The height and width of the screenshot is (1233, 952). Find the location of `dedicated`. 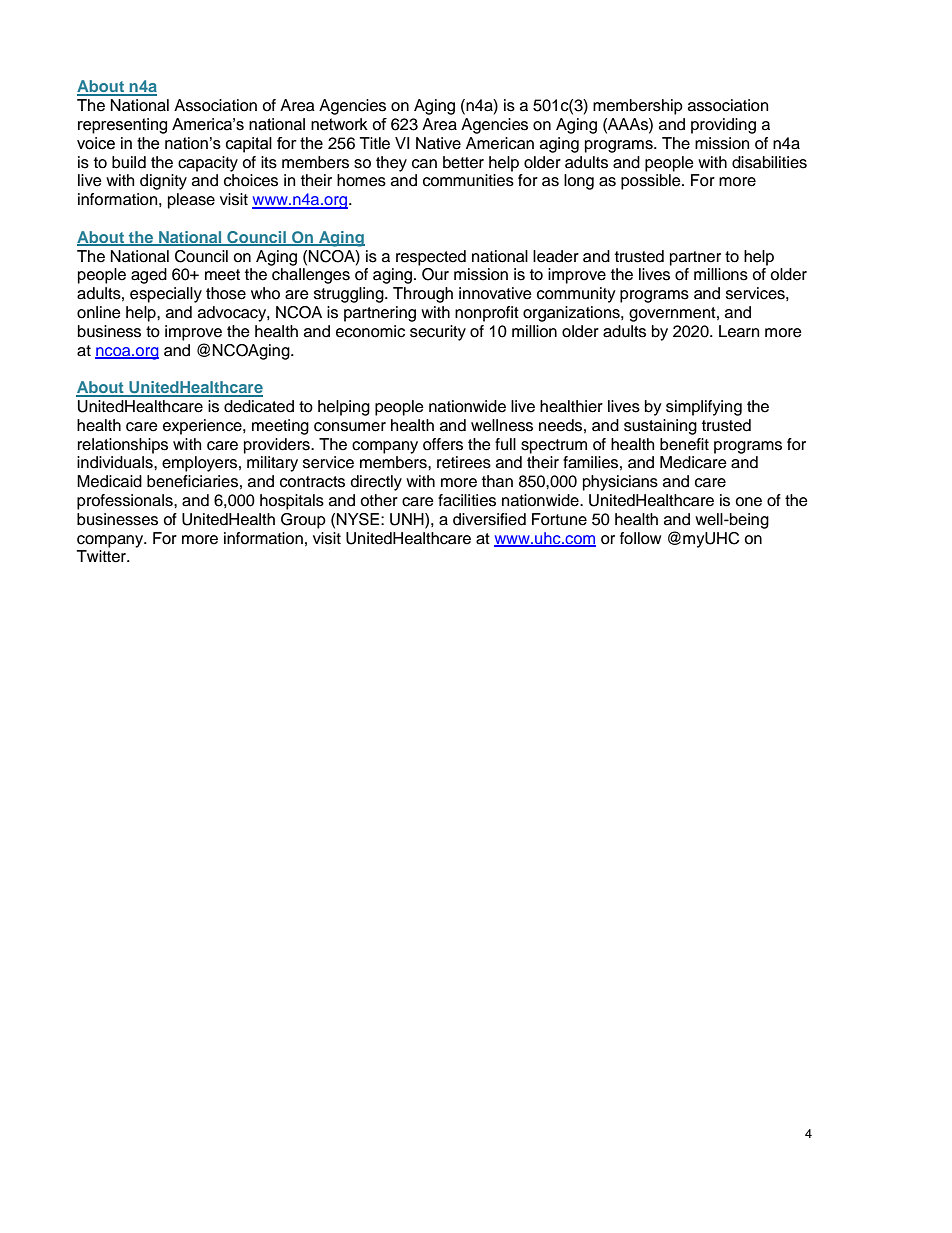

dedicated is located at coordinates (259, 406).
